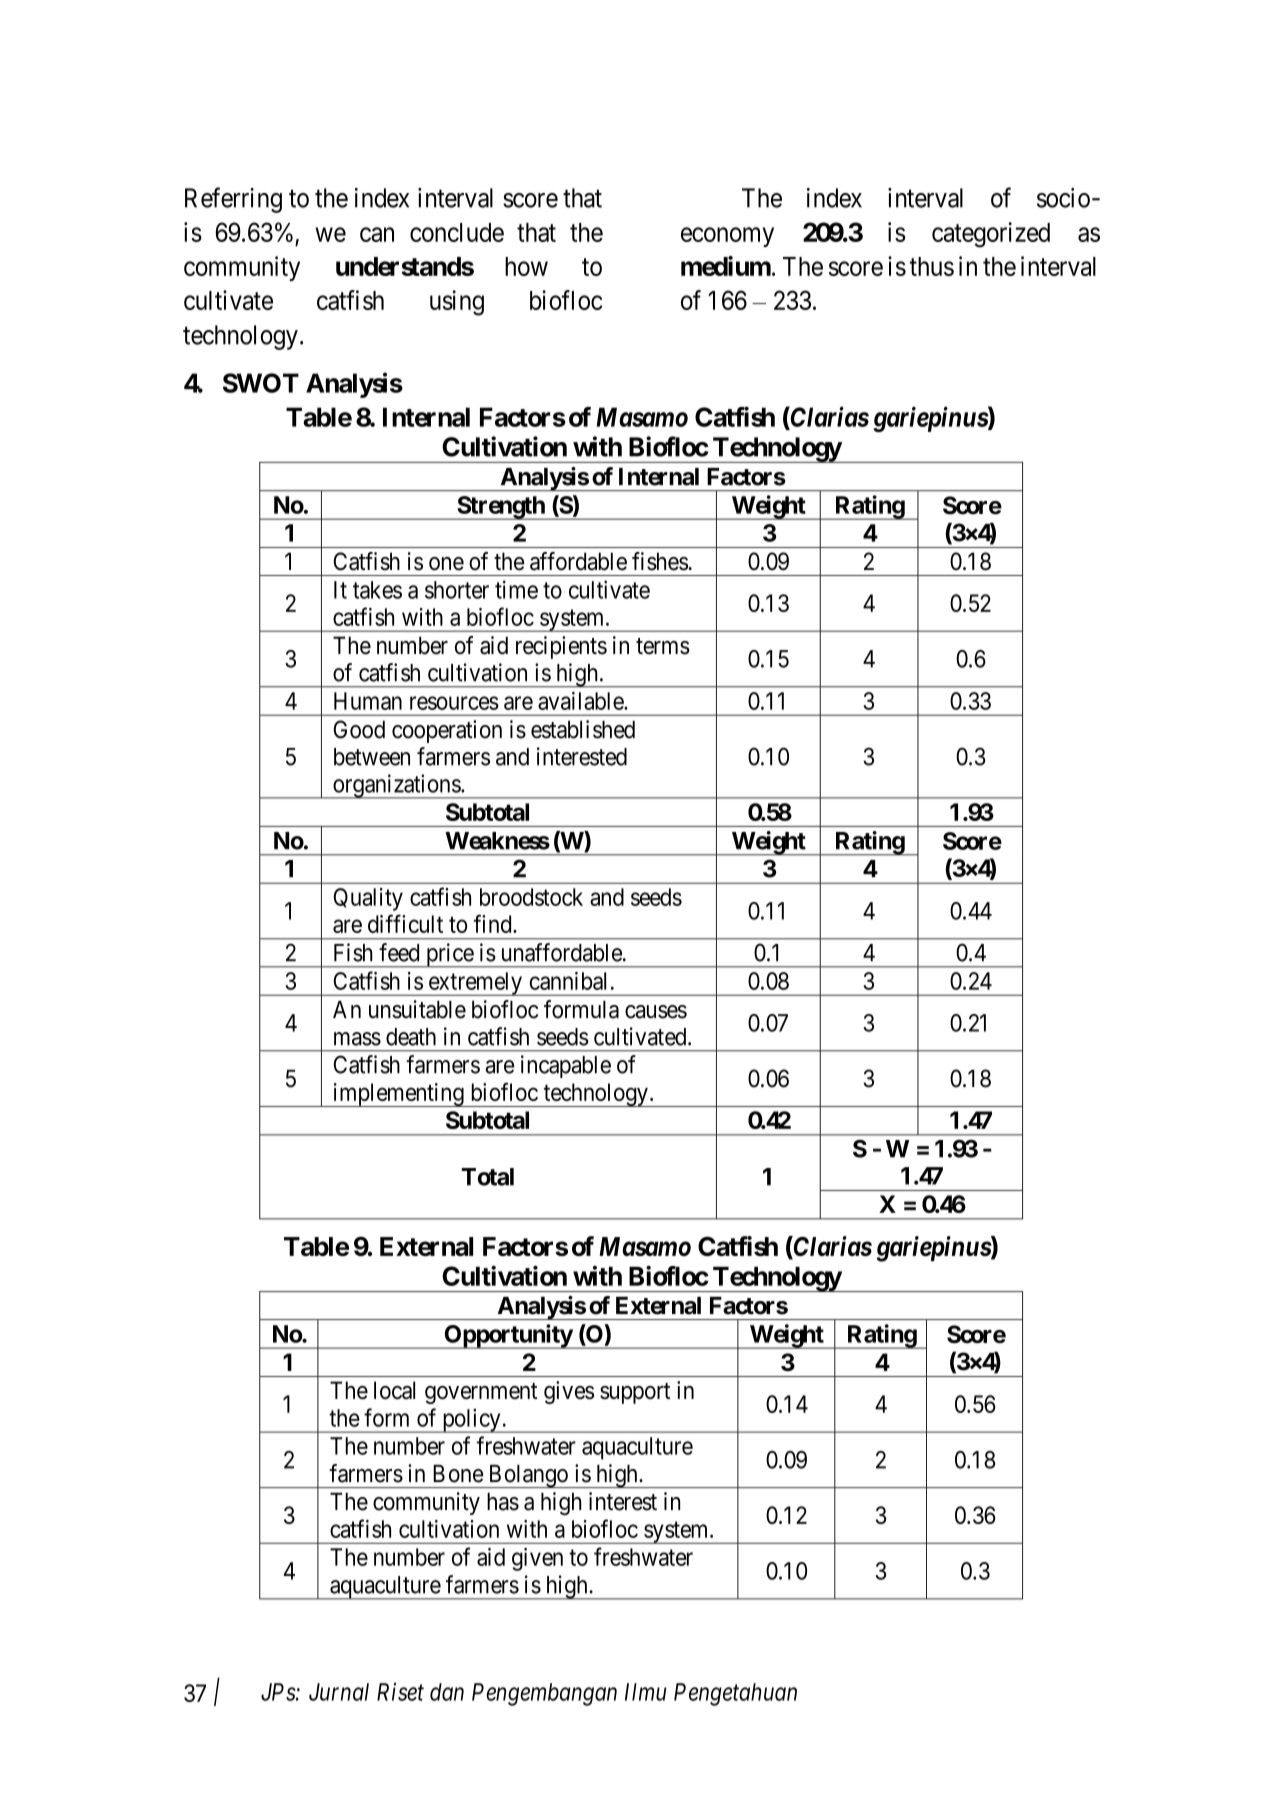 This screenshot has height=1813, width=1282. I want to click on how, so click(526, 266).
